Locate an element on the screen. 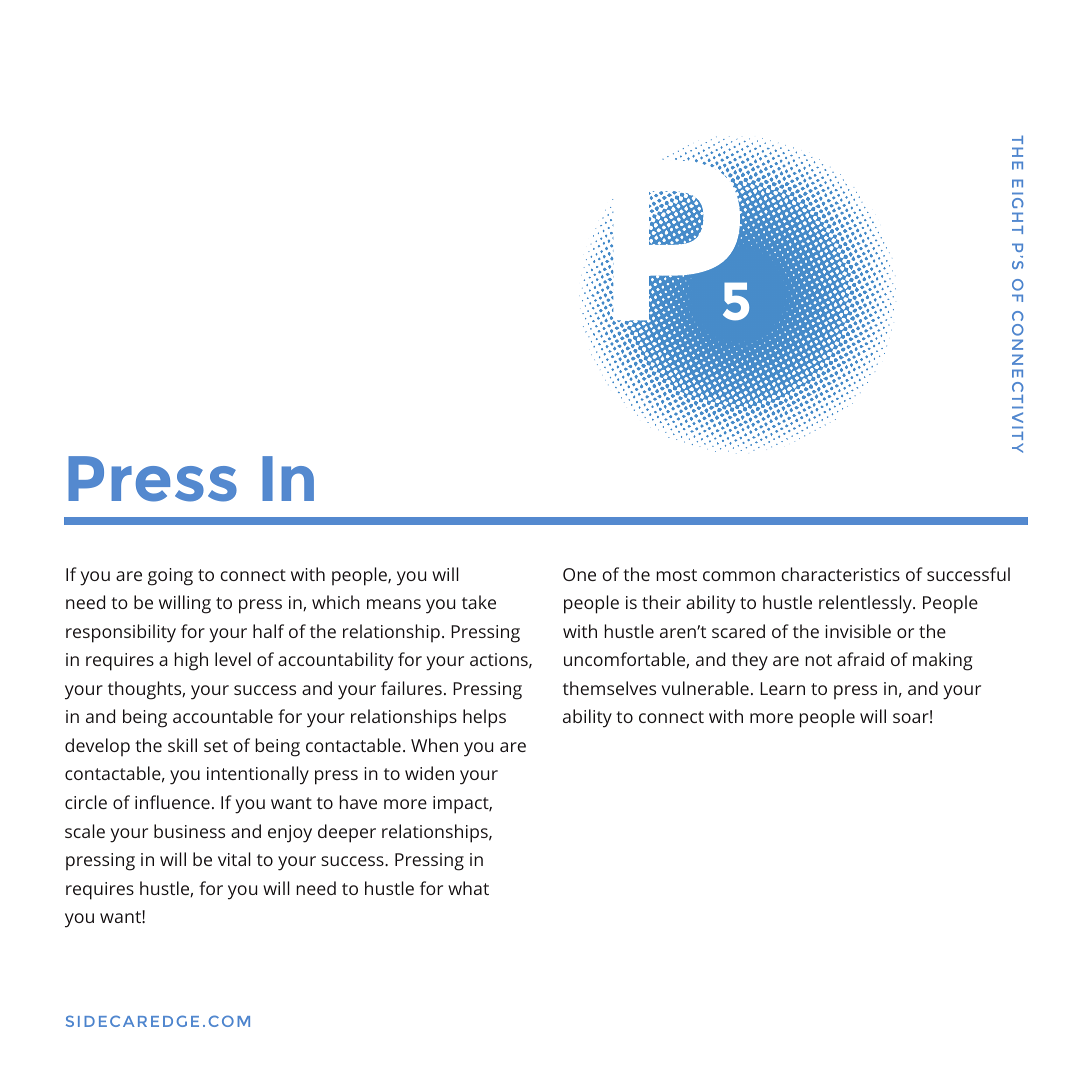 The height and width of the screenshot is (1092, 1092). One is located at coordinates (579, 574).
